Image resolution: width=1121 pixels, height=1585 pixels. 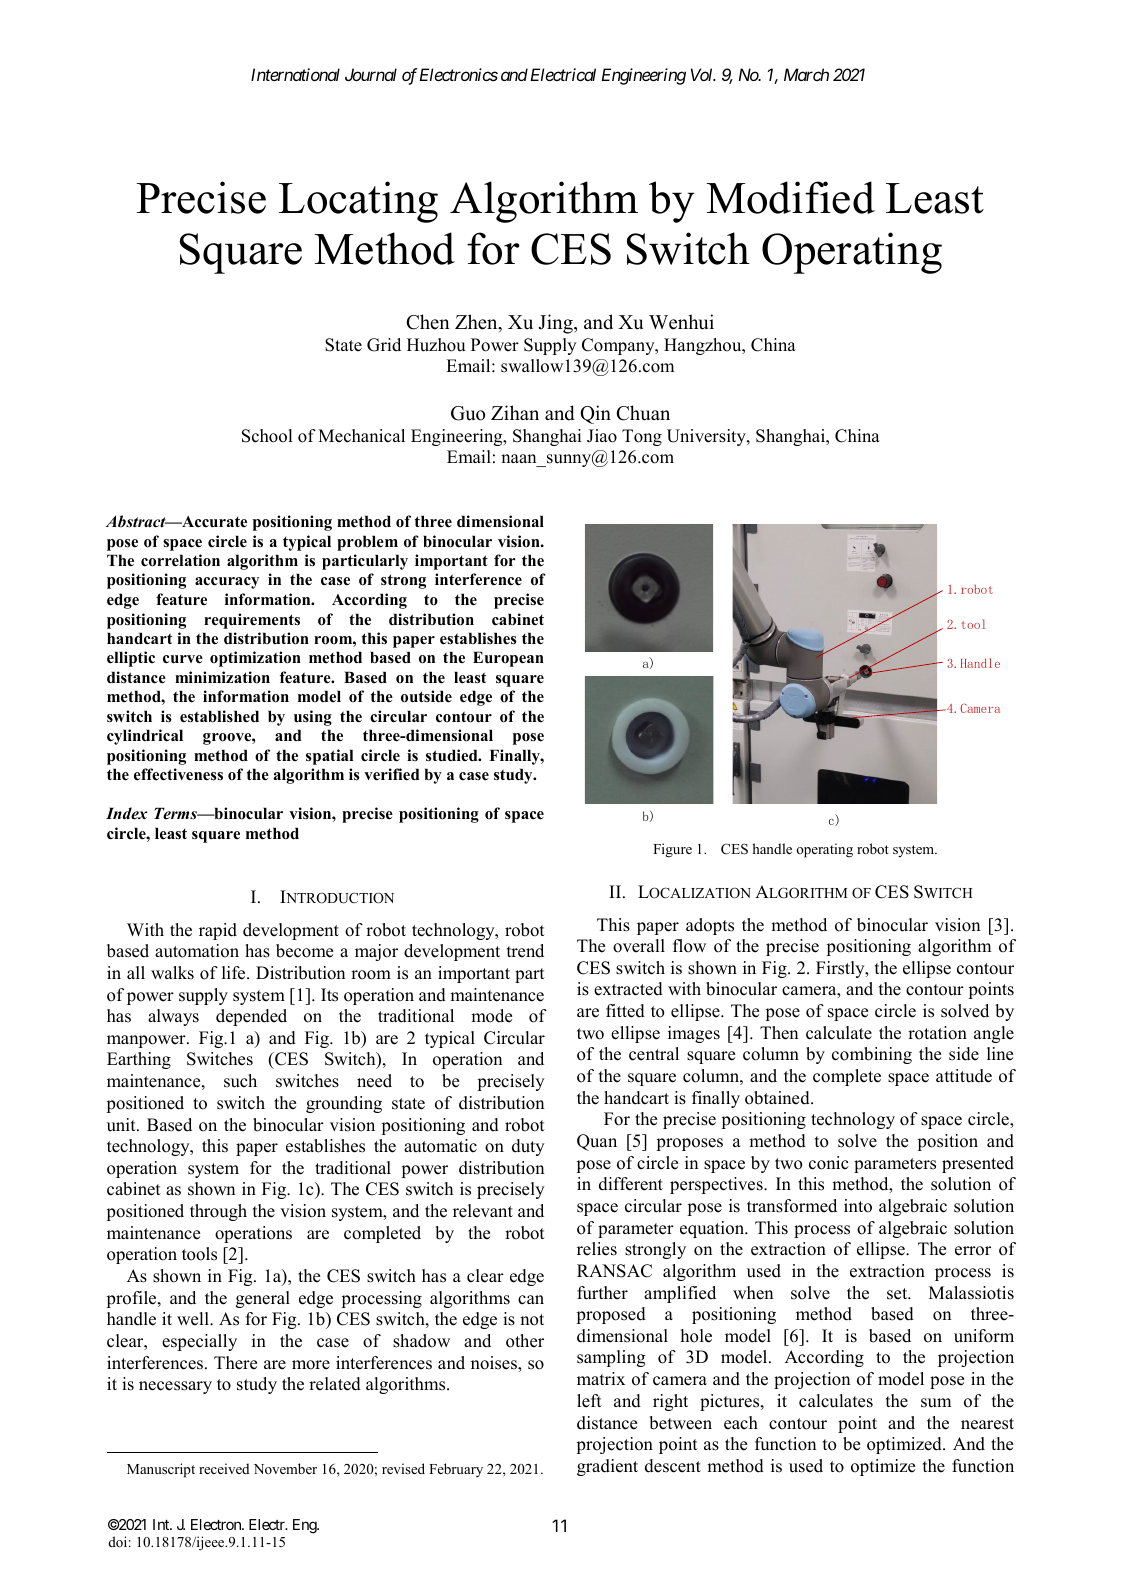 What do you see at coordinates (589, 1401) in the screenshot?
I see `left` at bounding box center [589, 1401].
